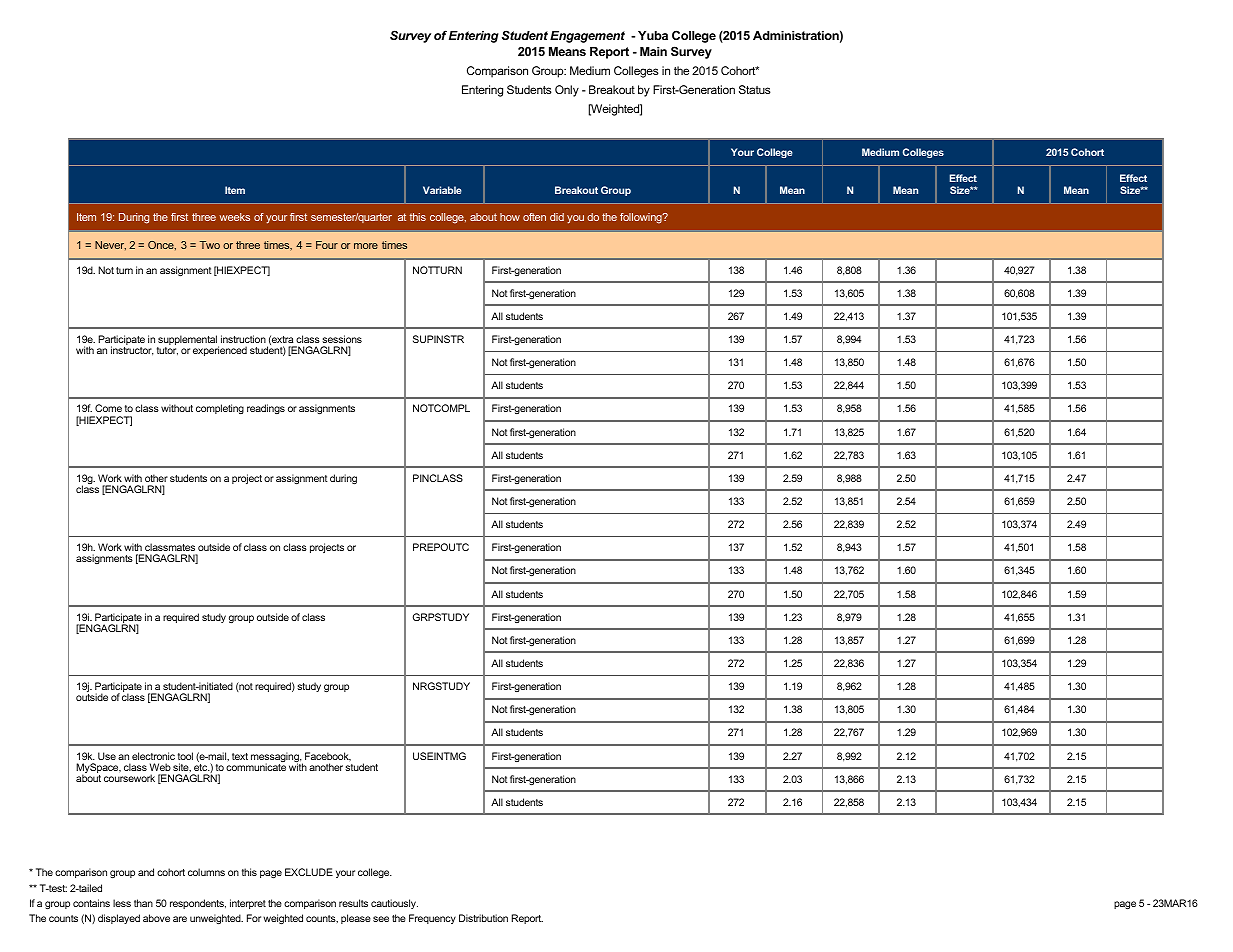  What do you see at coordinates (266, 409) in the image?
I see `readings` at bounding box center [266, 409].
